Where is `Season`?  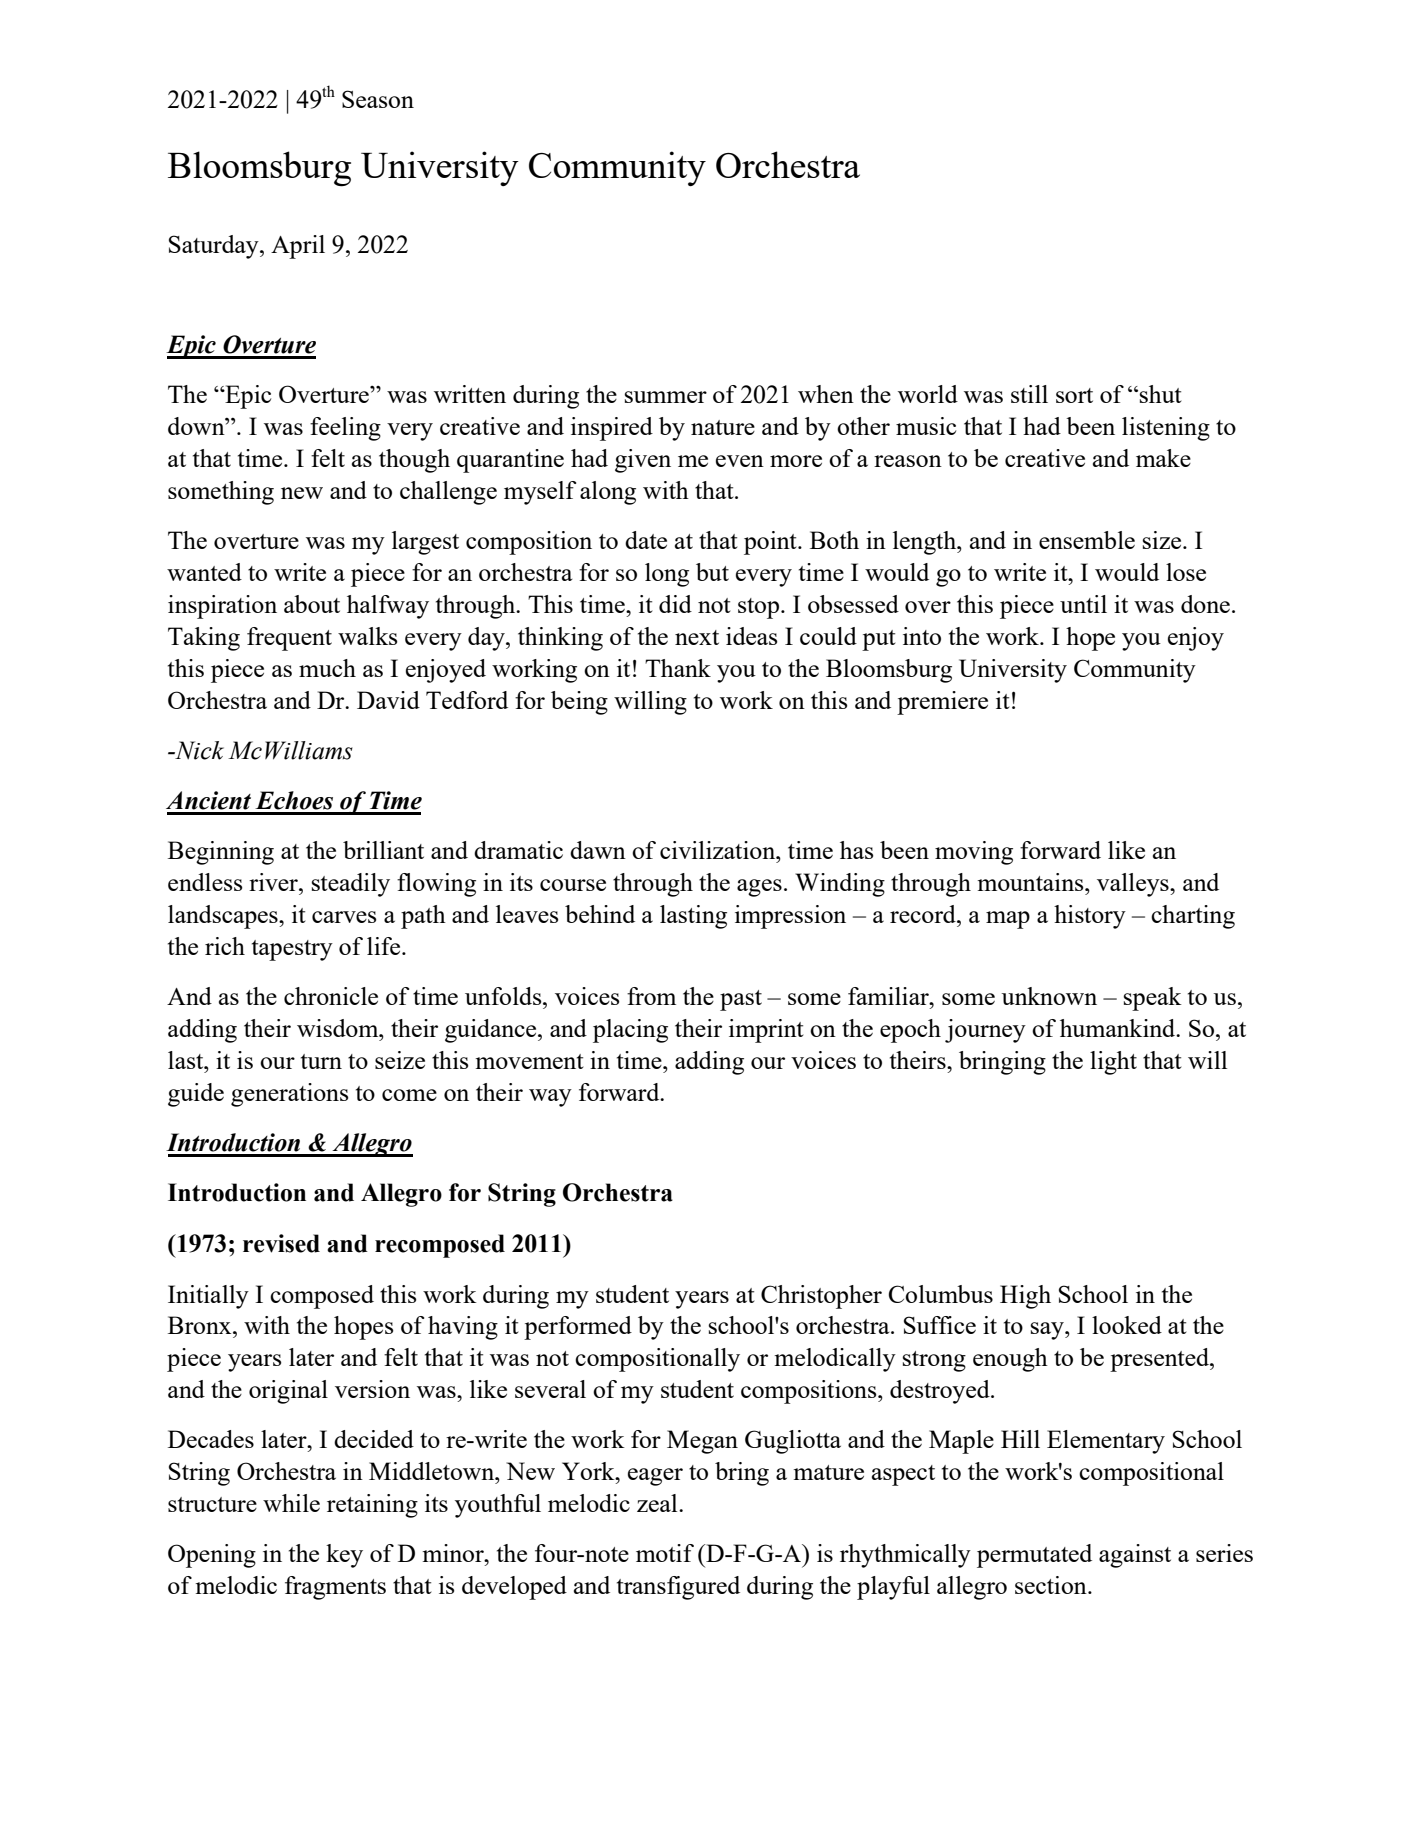
Season is located at coordinates (378, 99).
